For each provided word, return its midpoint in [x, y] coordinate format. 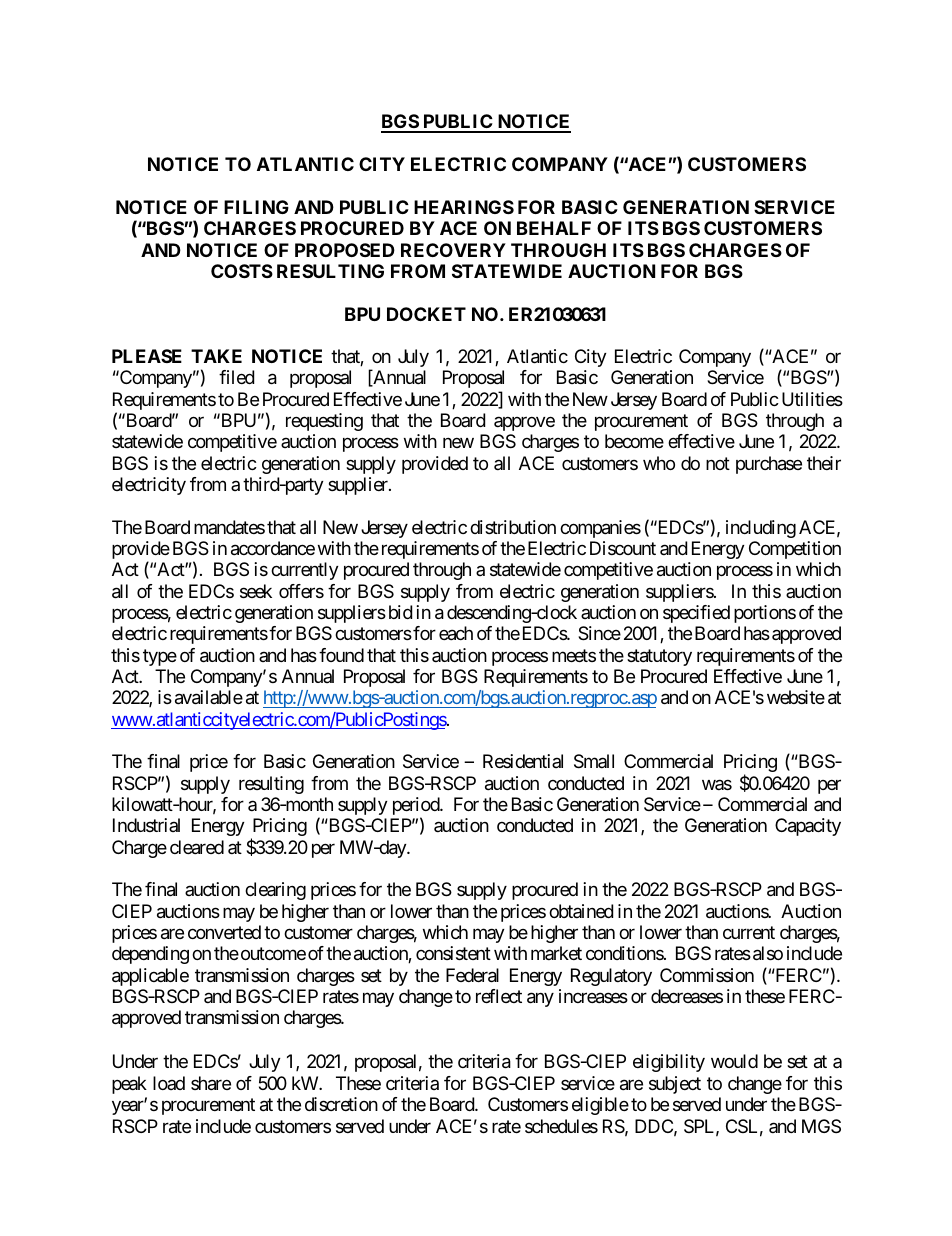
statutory [659, 657]
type [160, 657]
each [456, 633]
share [211, 1083]
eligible [600, 1106]
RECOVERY [453, 250]
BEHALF [554, 228]
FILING [256, 207]
